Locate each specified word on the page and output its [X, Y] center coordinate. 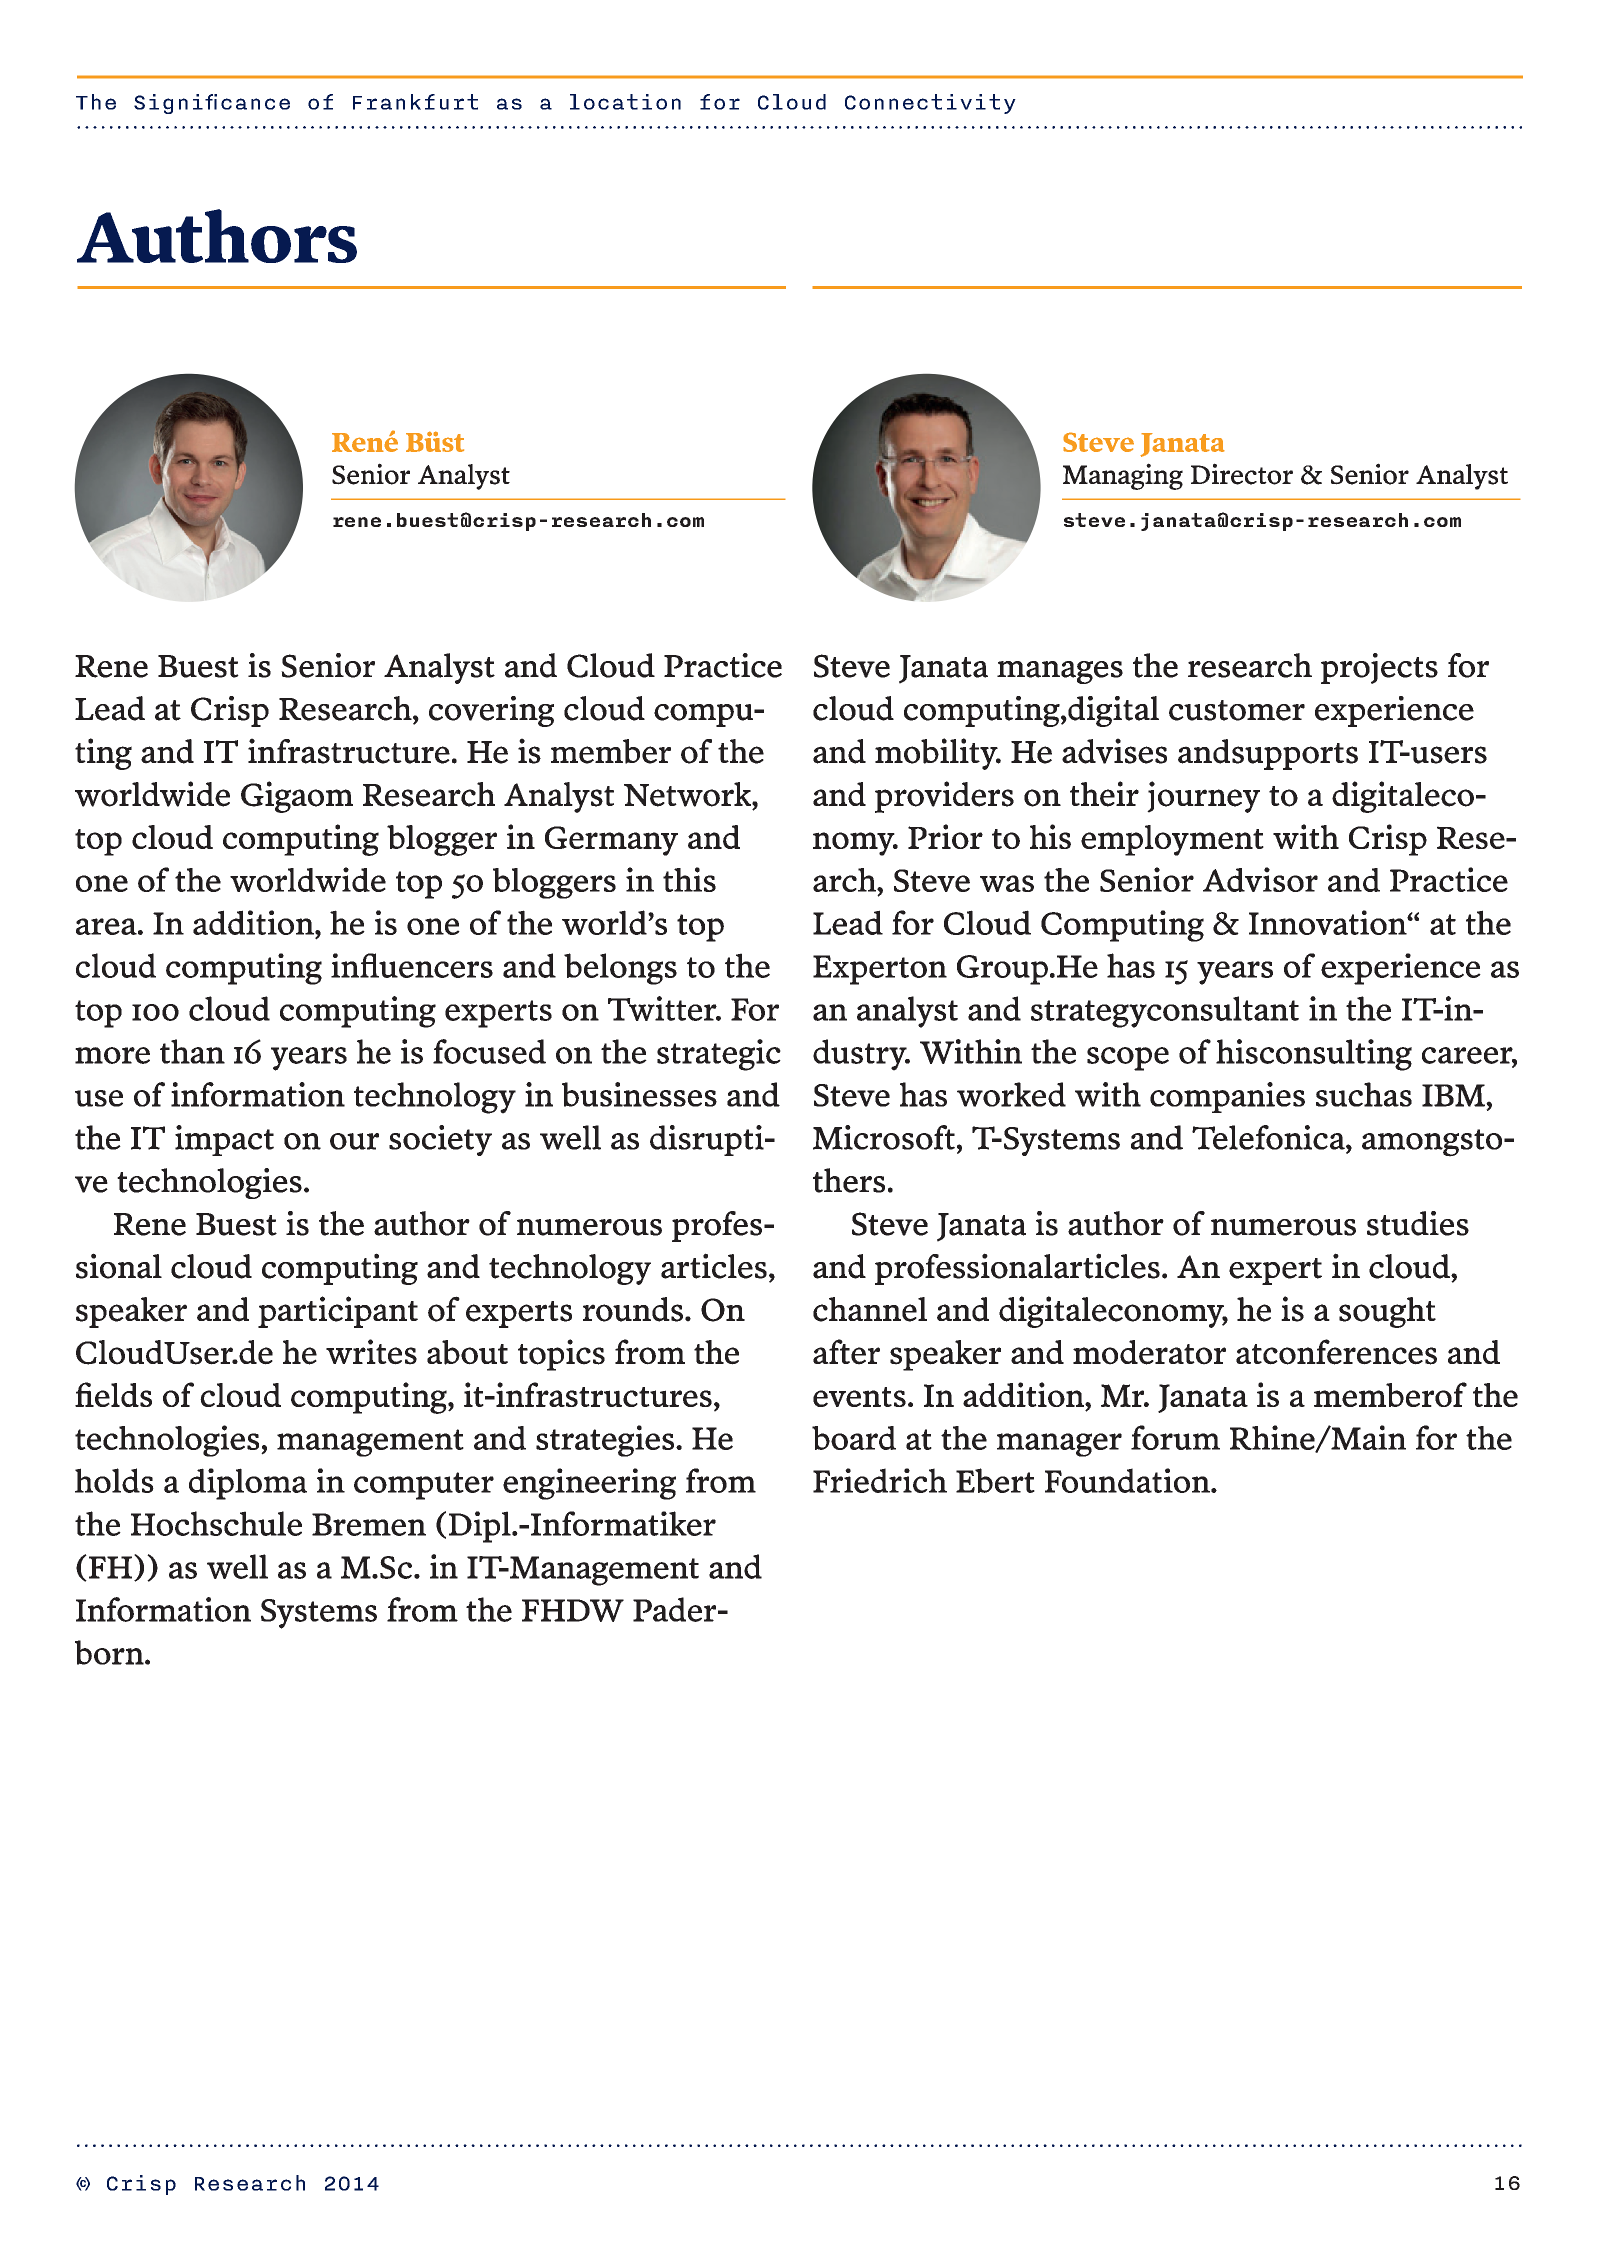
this [689, 879]
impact [224, 1140]
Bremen [369, 1524]
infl [355, 965]
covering [491, 711]
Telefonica [1269, 1137]
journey [1203, 797]
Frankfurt [415, 102]
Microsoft [884, 1137]
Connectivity [930, 104]
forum [1175, 1437]
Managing [1123, 476]
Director [1242, 474]
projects [1379, 668]
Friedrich [880, 1480]
